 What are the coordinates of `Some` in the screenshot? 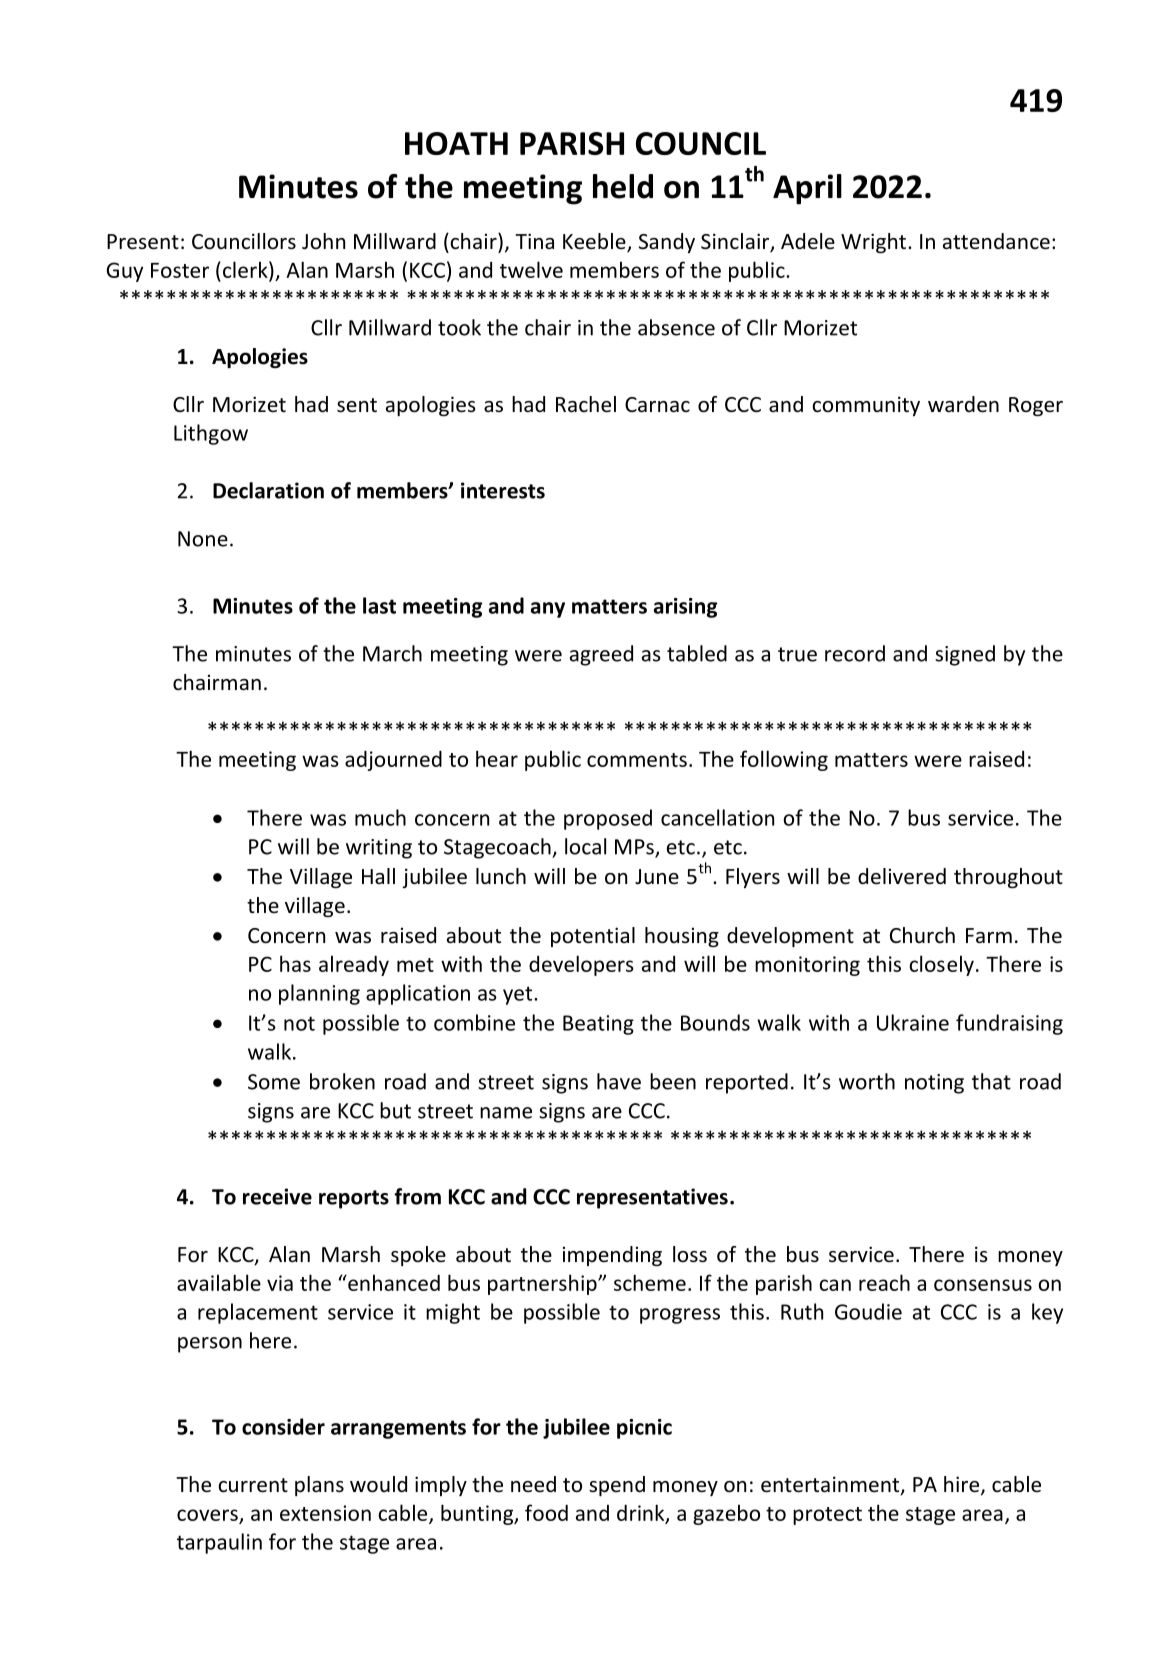 It's located at (274, 1082).
